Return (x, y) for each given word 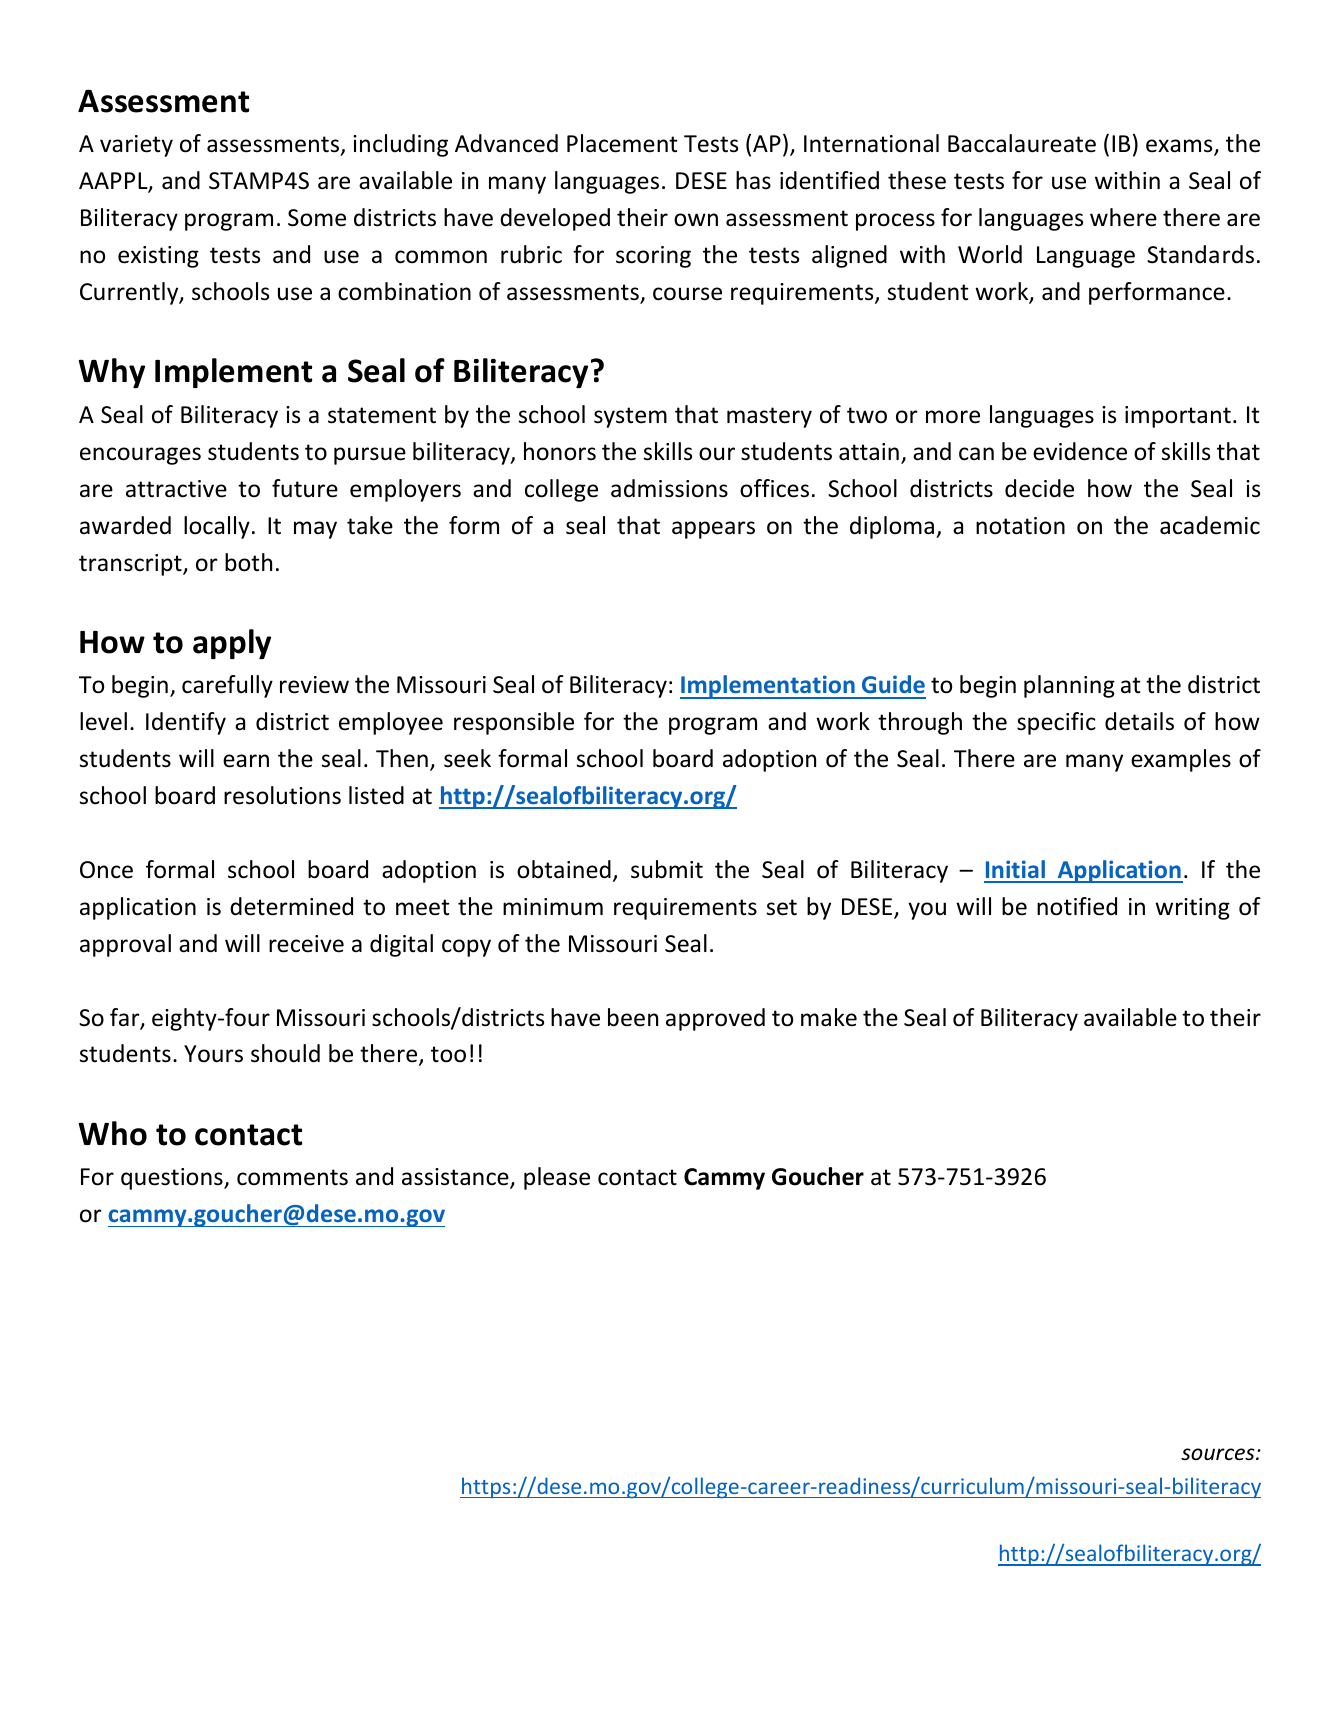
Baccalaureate (1022, 143)
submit (667, 869)
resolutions (282, 795)
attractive (176, 489)
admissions (669, 488)
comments (292, 1177)
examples (1181, 760)
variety (136, 146)
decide (1039, 488)
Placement (622, 143)
